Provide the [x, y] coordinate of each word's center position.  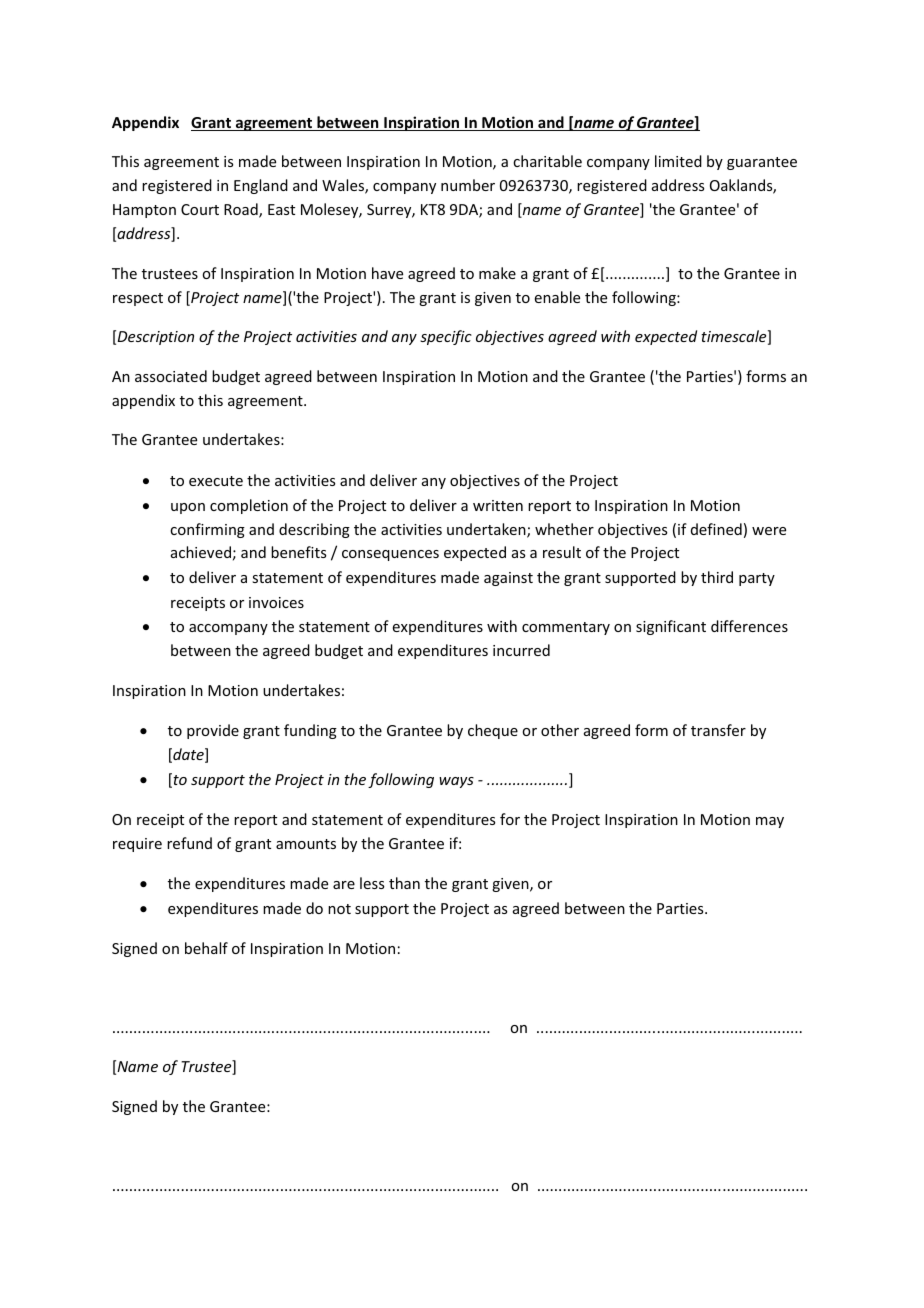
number [468, 185]
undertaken [487, 530]
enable [557, 297]
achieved [201, 552]
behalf [206, 948]
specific [446, 337]
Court [200, 209]
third [717, 577]
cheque [493, 731]
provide [213, 731]
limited [678, 161]
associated [171, 376]
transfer [718, 730]
